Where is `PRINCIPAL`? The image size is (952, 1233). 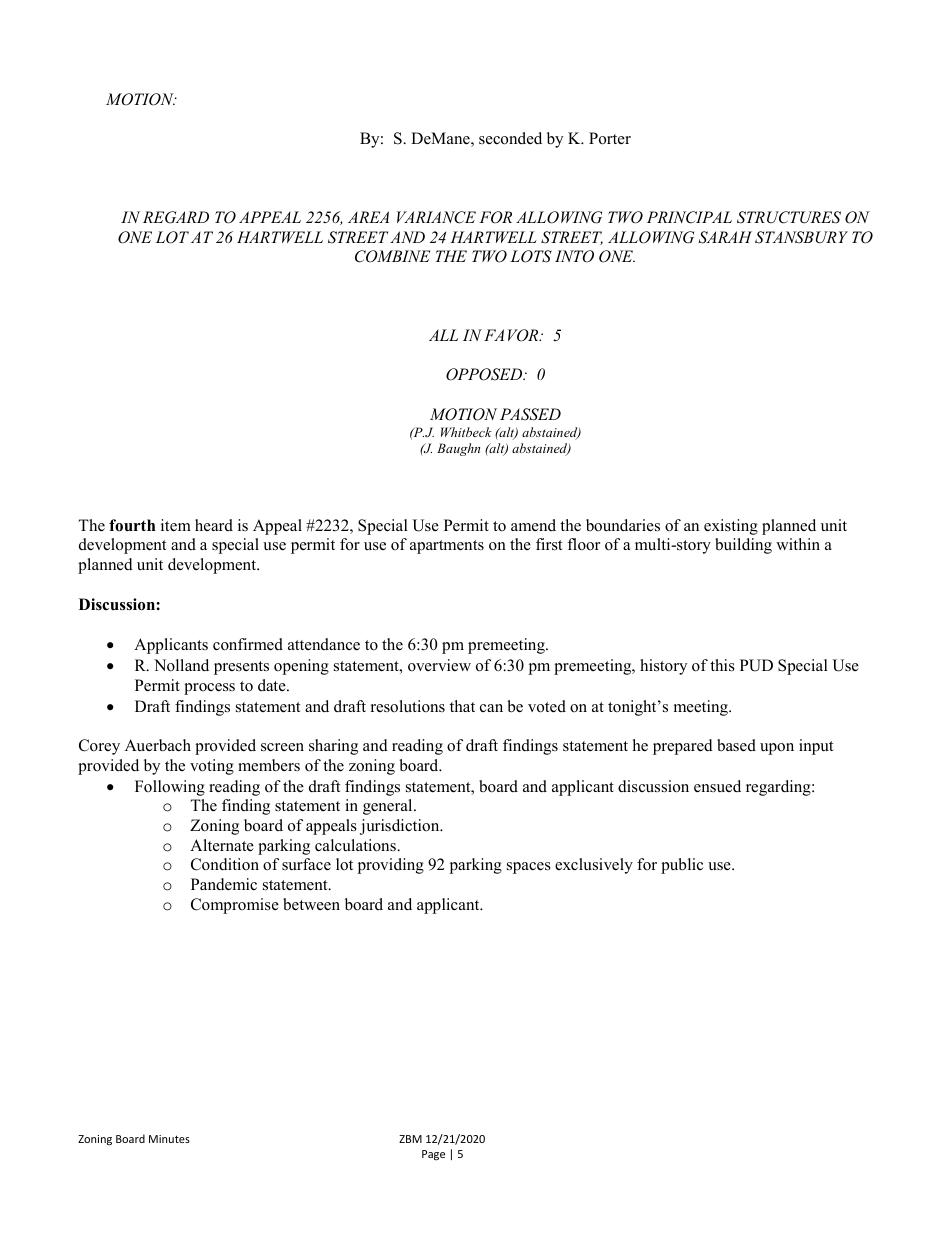
PRINCIPAL is located at coordinates (689, 217).
